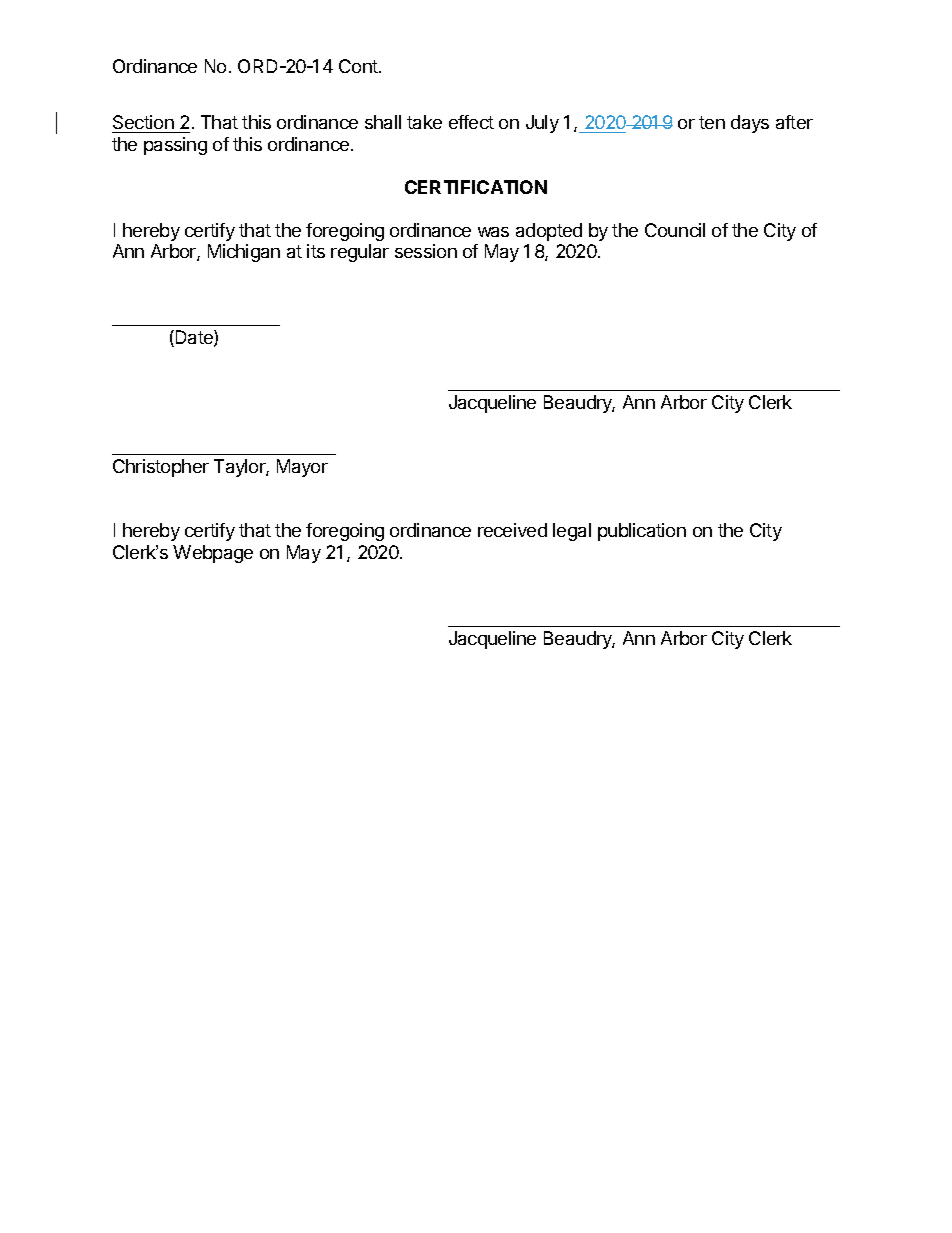 The height and width of the screenshot is (1233, 952). I want to click on passing, so click(175, 146).
